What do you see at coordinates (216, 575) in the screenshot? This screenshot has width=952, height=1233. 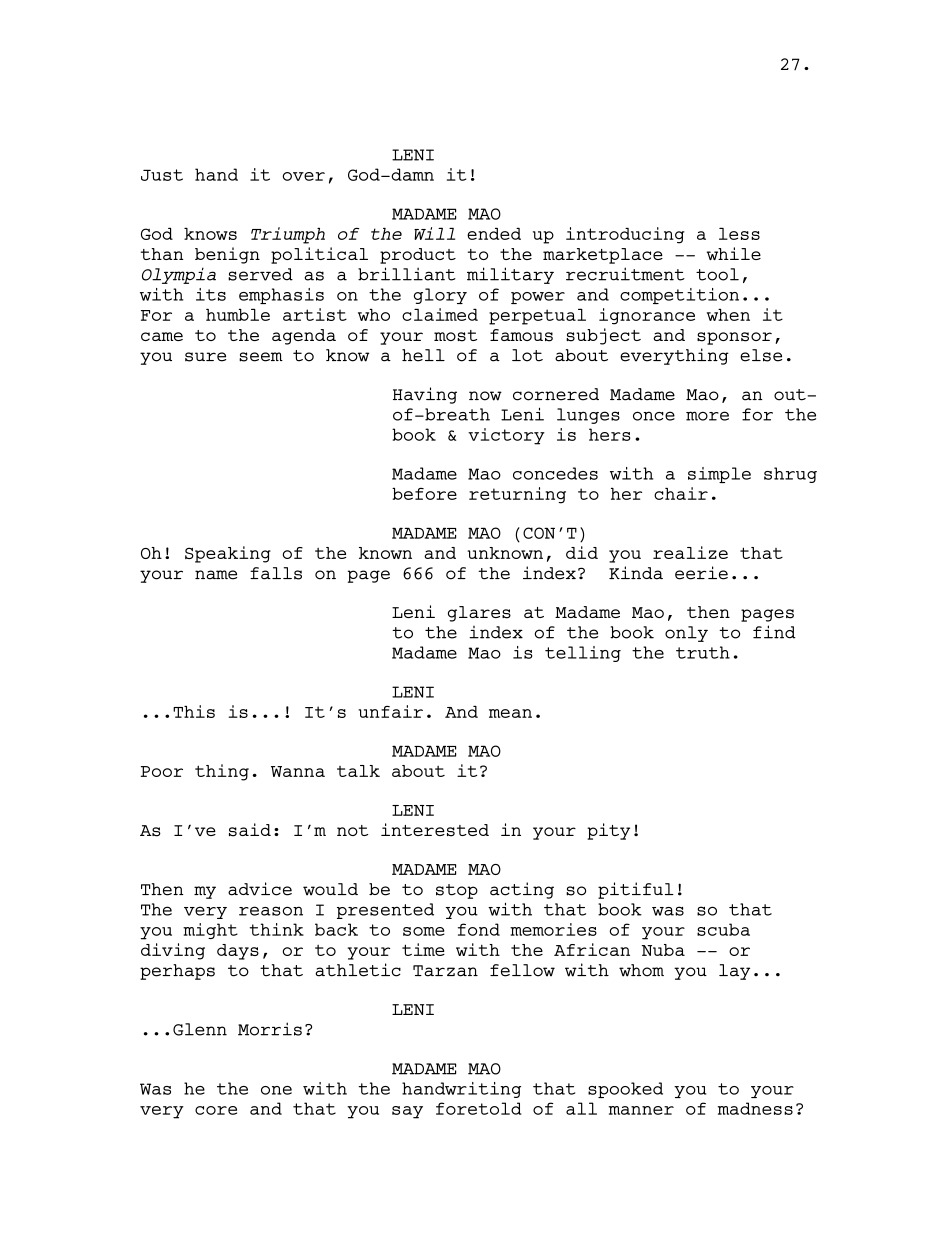 I see `name` at bounding box center [216, 575].
